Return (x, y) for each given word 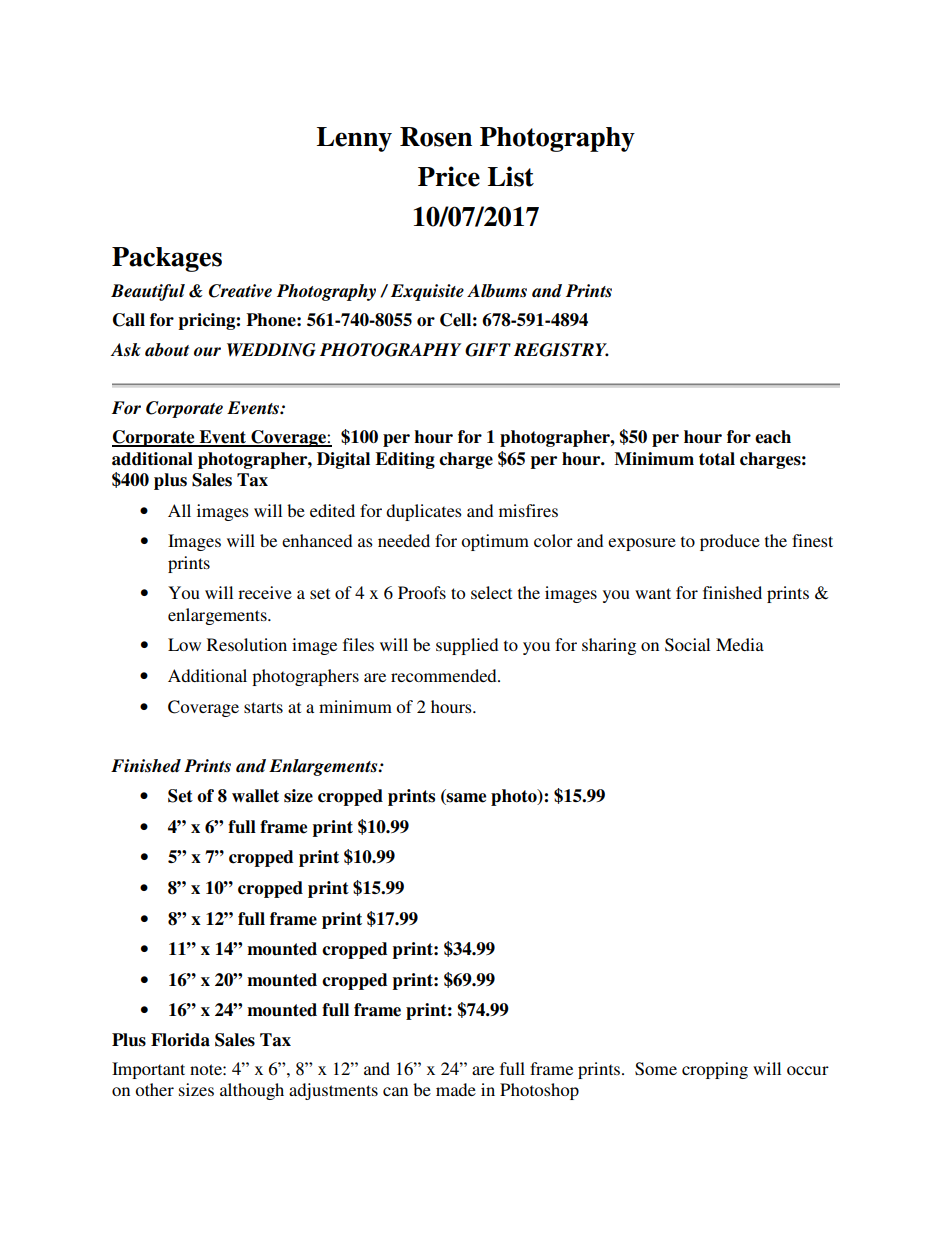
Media (740, 644)
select (491, 592)
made (456, 1089)
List (511, 176)
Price (449, 176)
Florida (180, 1040)
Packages (167, 259)
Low (184, 644)
